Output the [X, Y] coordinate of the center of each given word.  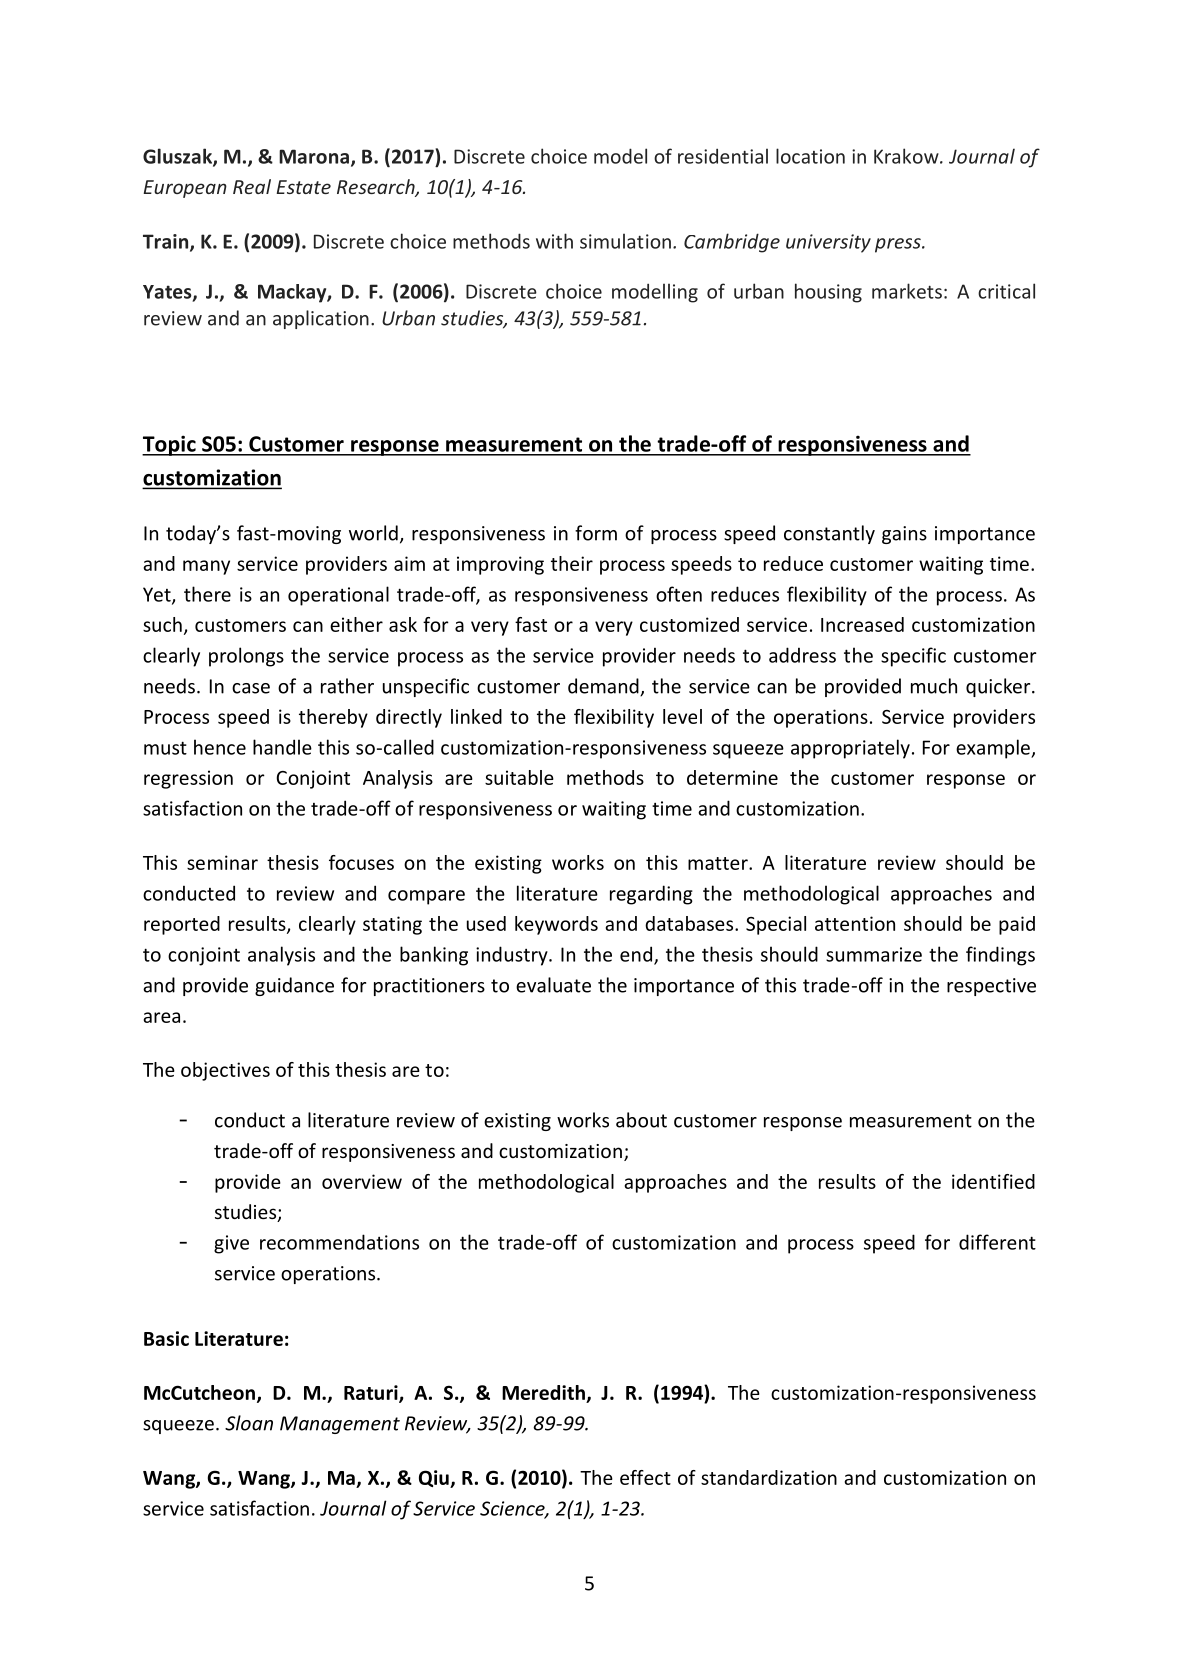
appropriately [850, 749]
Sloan [249, 1423]
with [554, 241]
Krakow [907, 156]
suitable [519, 777]
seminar [222, 862]
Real [252, 186]
